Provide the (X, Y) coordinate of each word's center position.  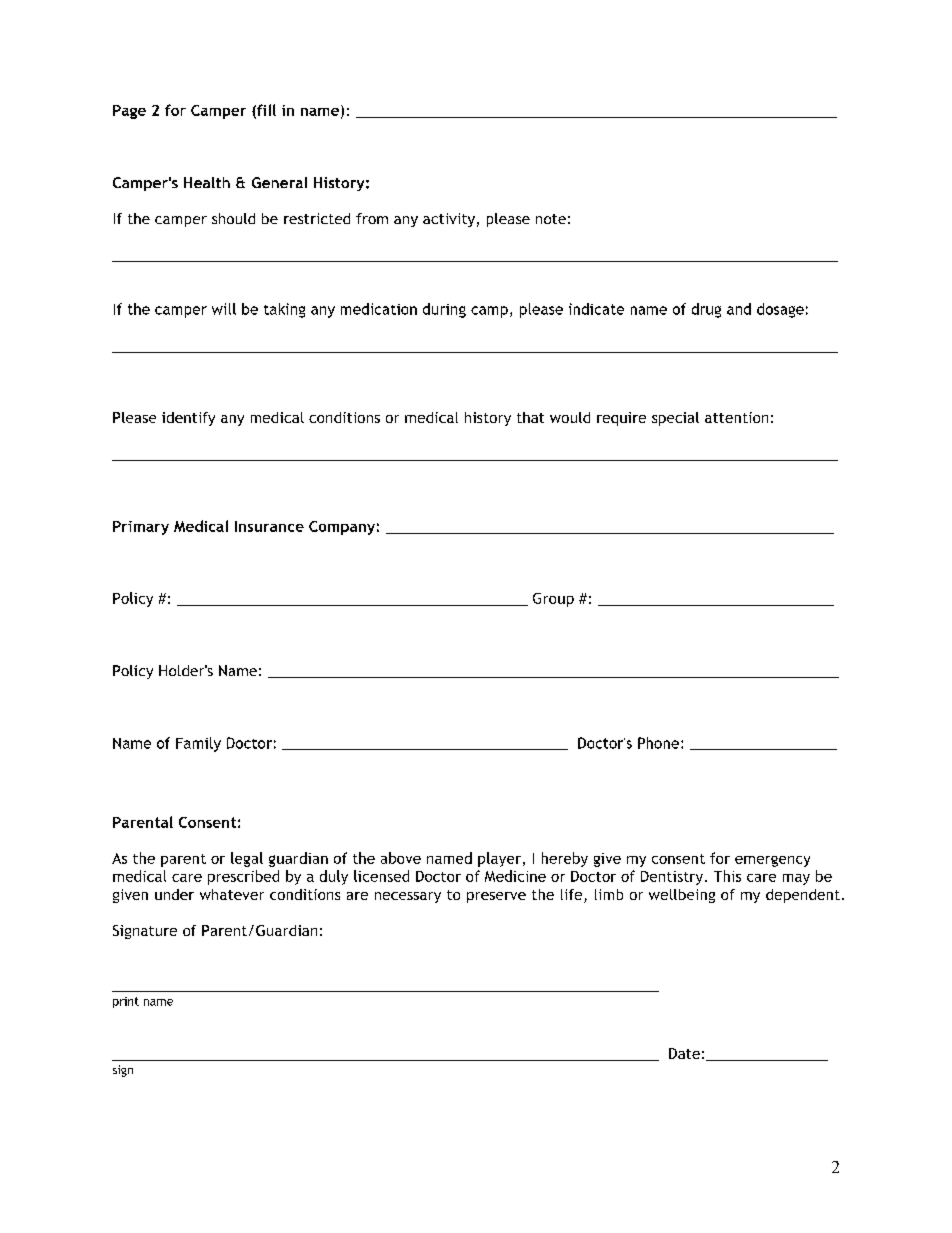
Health (207, 182)
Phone (658, 743)
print (126, 1002)
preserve (496, 897)
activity (449, 220)
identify (188, 419)
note (551, 219)
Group (553, 600)
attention (736, 417)
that (530, 417)
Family (198, 744)
